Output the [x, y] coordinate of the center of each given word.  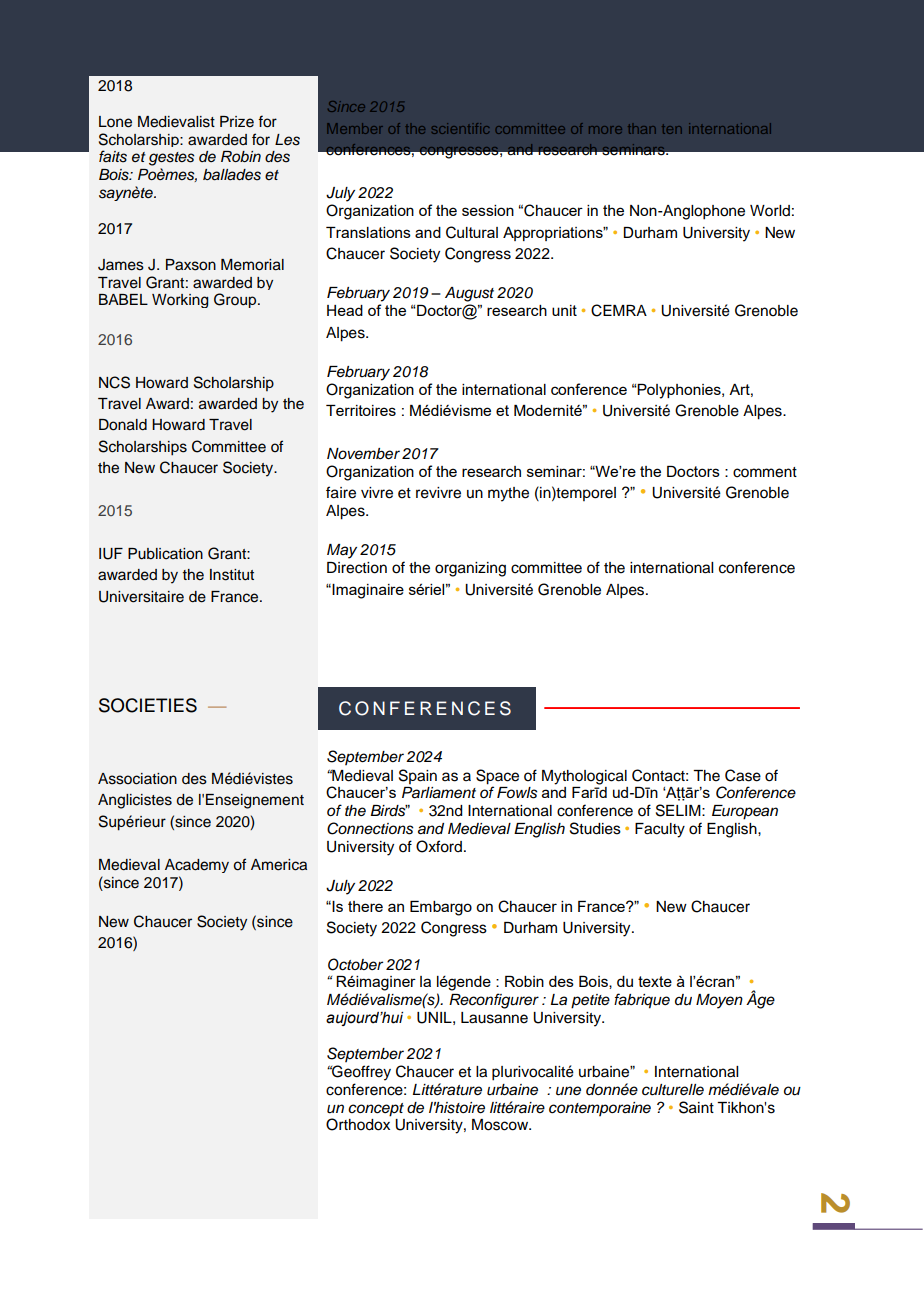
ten [672, 129]
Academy [197, 866]
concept [376, 1110]
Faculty [660, 830]
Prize [237, 122]
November [363, 454]
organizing [470, 569]
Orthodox [358, 1123]
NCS [114, 382]
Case [743, 775]
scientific [460, 128]
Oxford [439, 846]
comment [765, 472]
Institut [232, 575]
